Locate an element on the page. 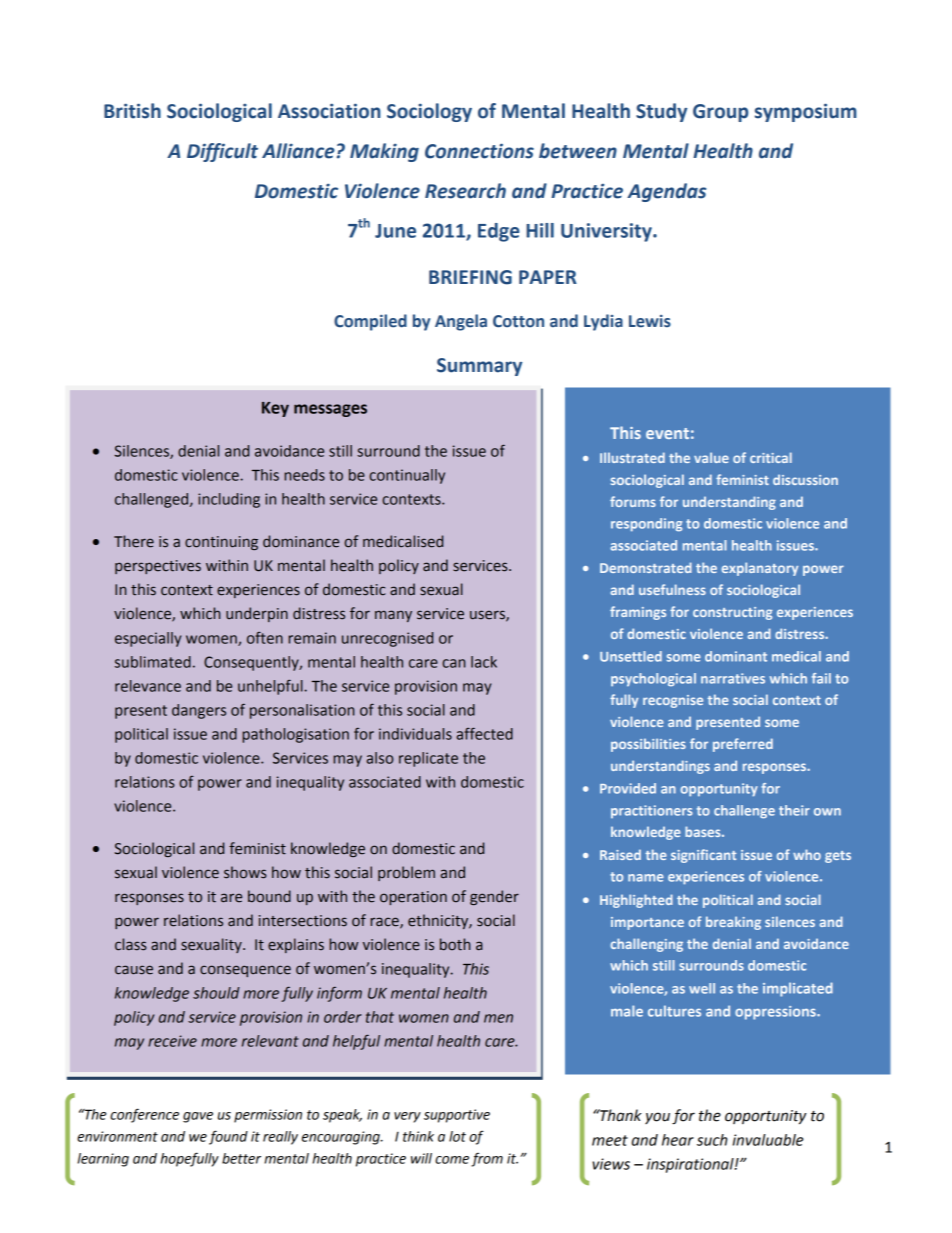  lack is located at coordinates (484, 662).
